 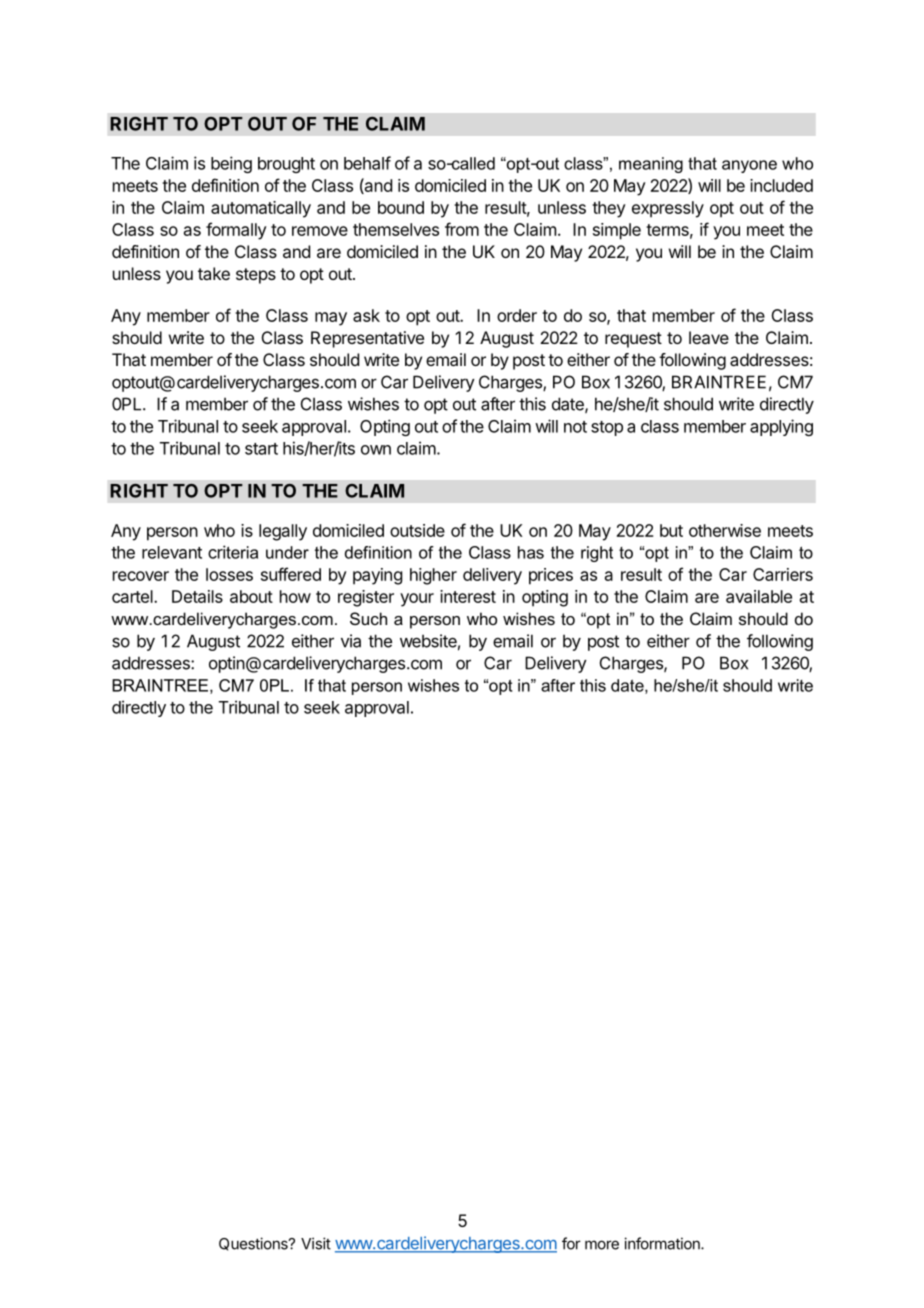 What do you see at coordinates (231, 164) in the image?
I see `being` at bounding box center [231, 164].
